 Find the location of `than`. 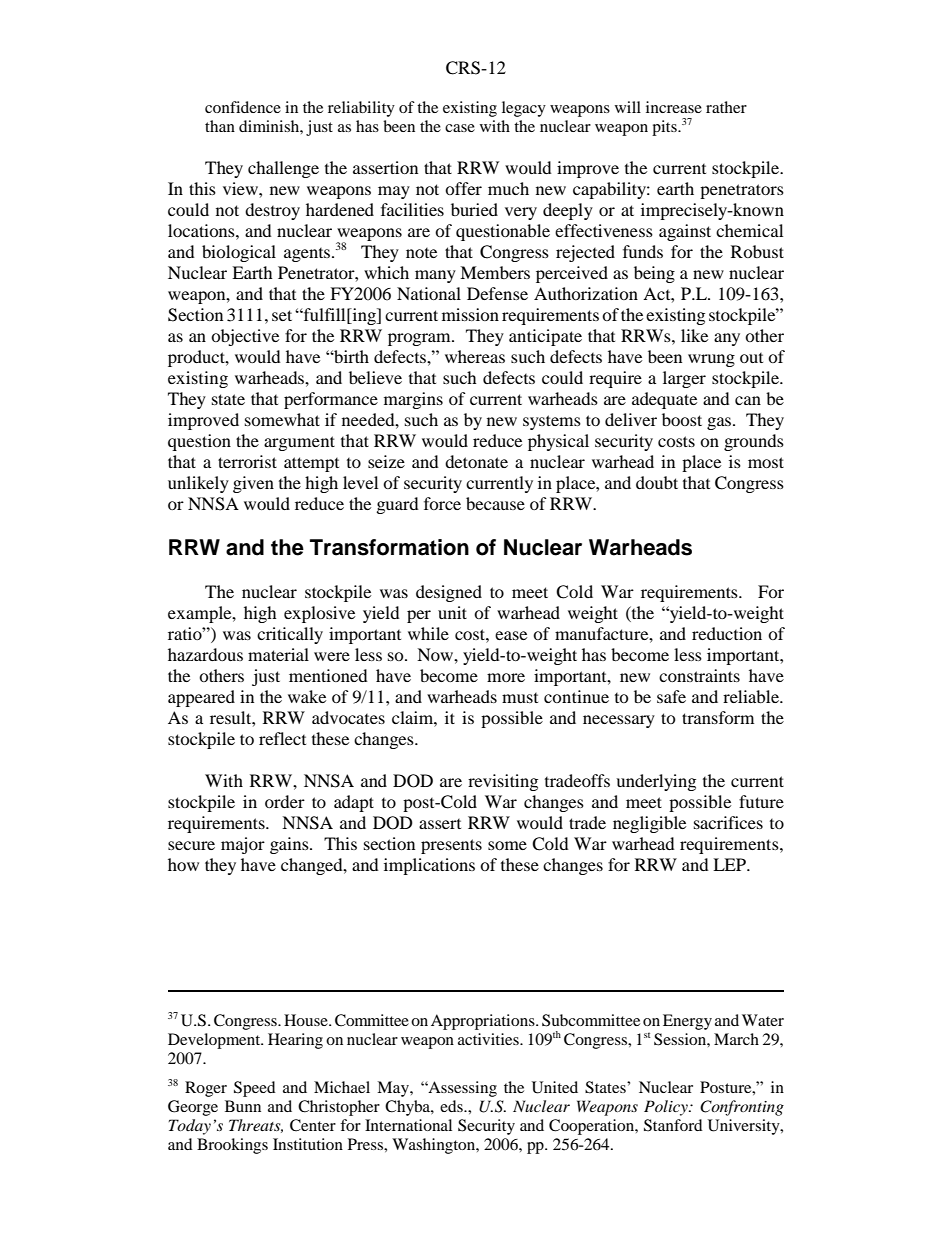

than is located at coordinates (220, 126).
